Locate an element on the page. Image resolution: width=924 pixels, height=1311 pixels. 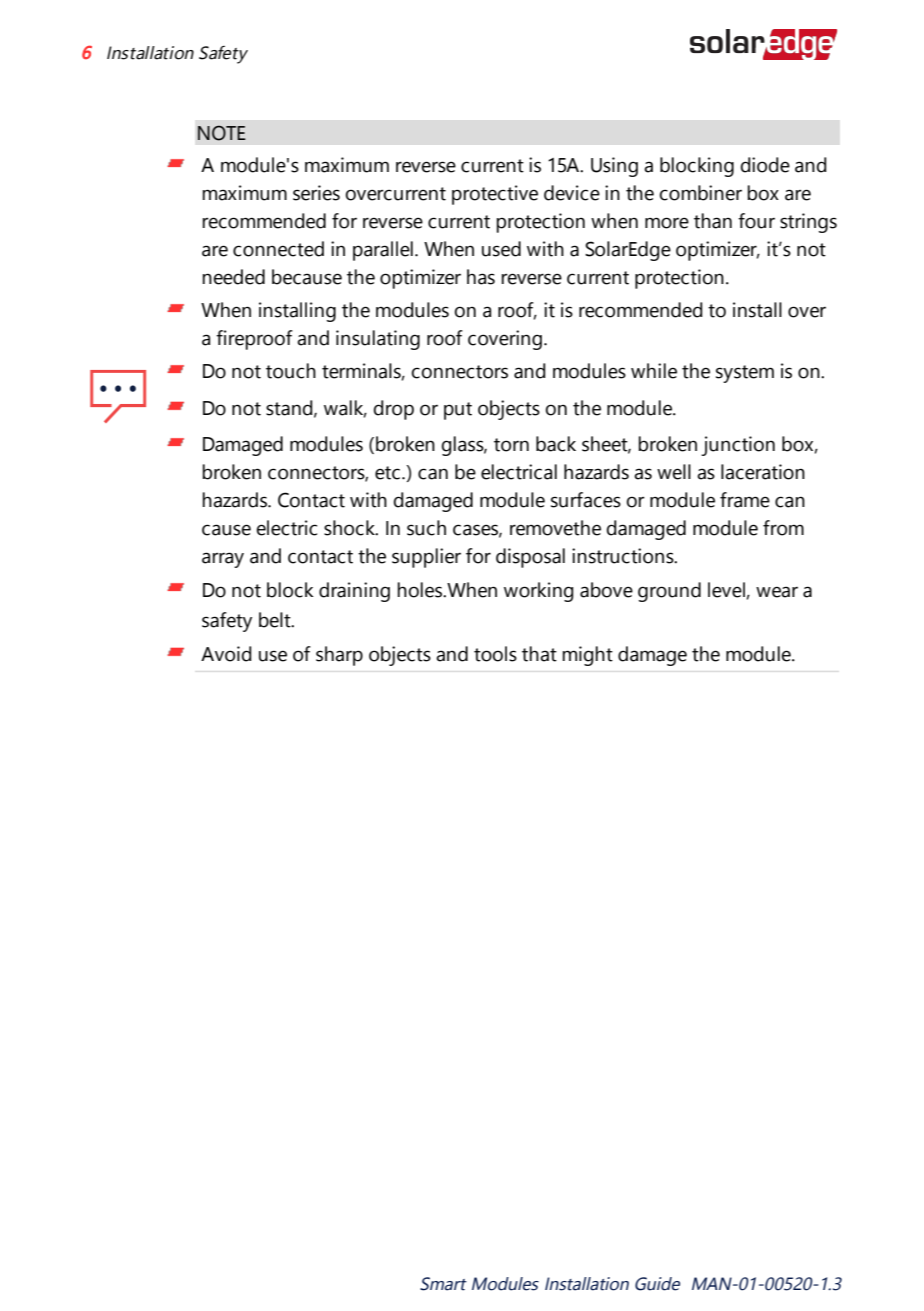
laceration is located at coordinates (763, 472).
